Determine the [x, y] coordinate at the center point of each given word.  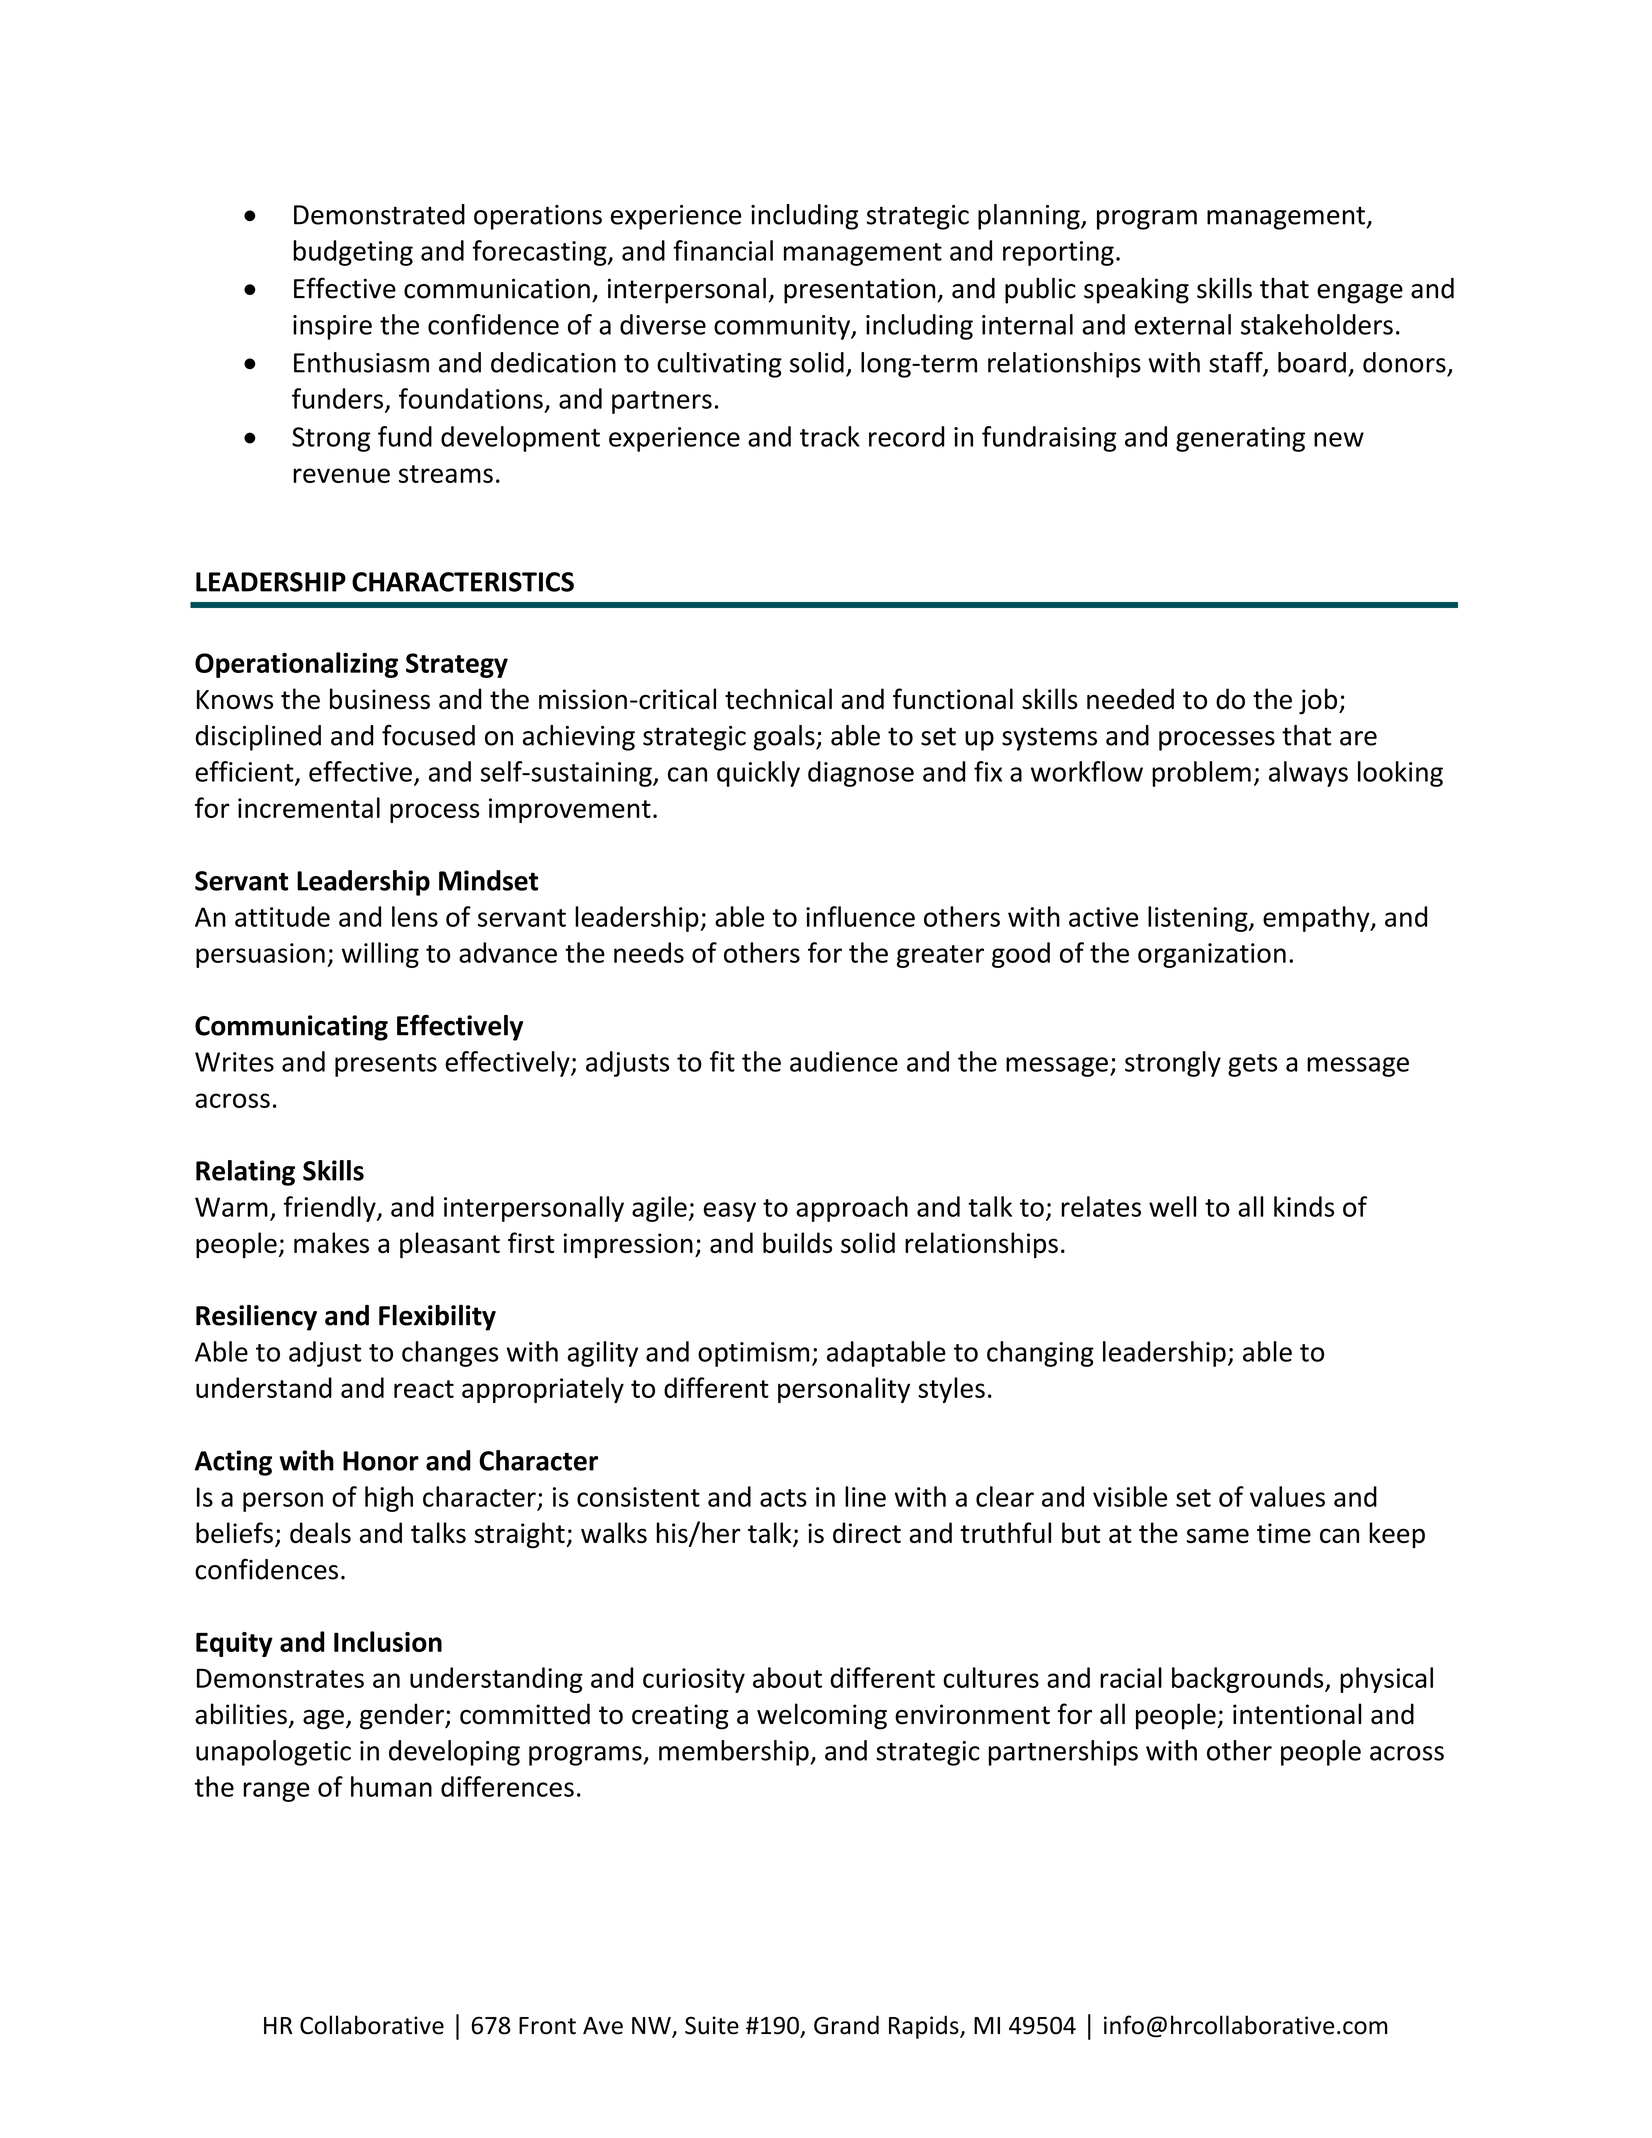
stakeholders [1317, 324]
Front [547, 2026]
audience [844, 1061]
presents [386, 1065]
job [1319, 701]
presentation [861, 291]
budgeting [353, 253]
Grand [846, 2025]
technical [778, 699]
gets [1252, 1065]
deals [320, 1532]
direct [867, 1532]
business [380, 699]
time [1284, 1533]
